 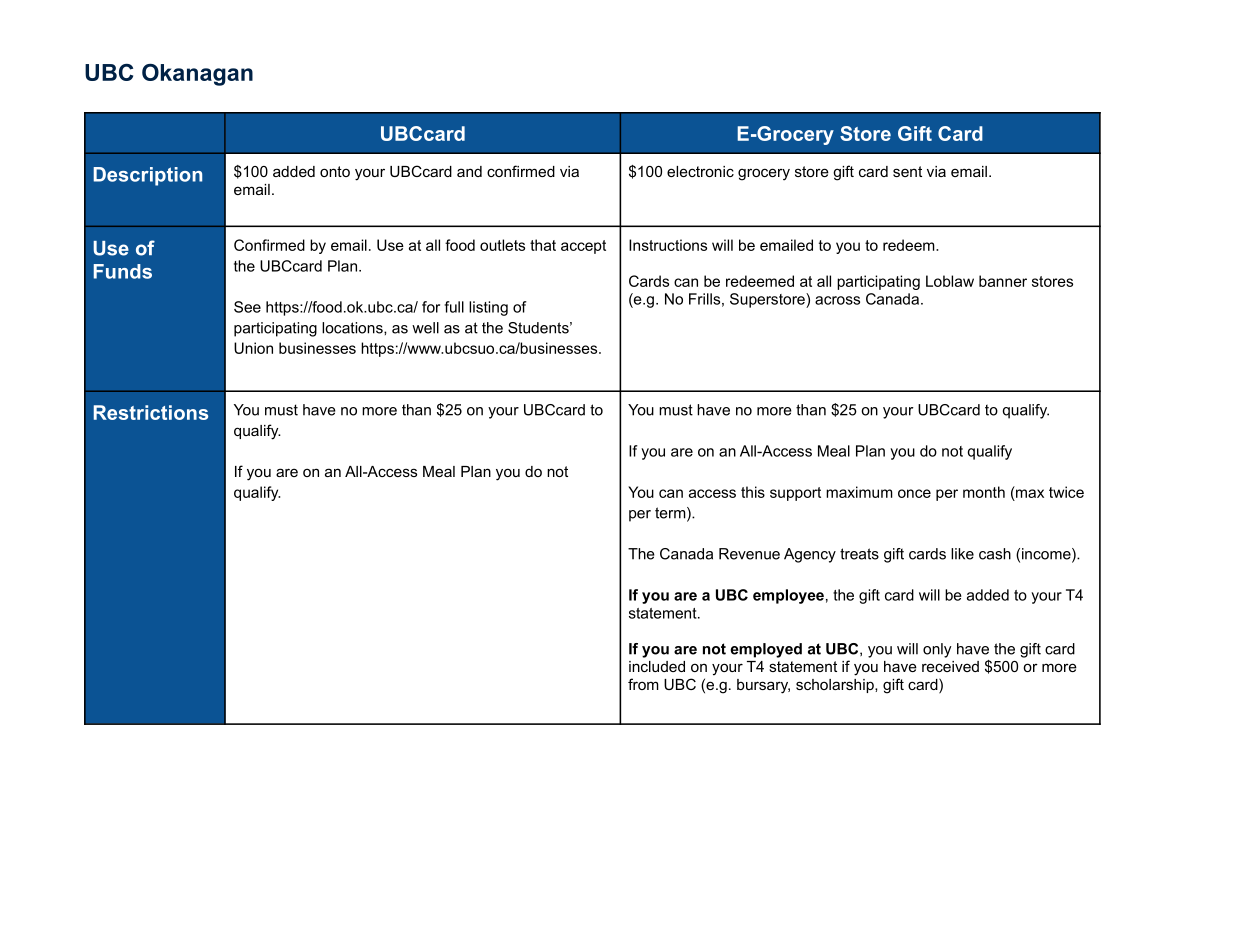 I want to click on electronic, so click(x=700, y=171).
